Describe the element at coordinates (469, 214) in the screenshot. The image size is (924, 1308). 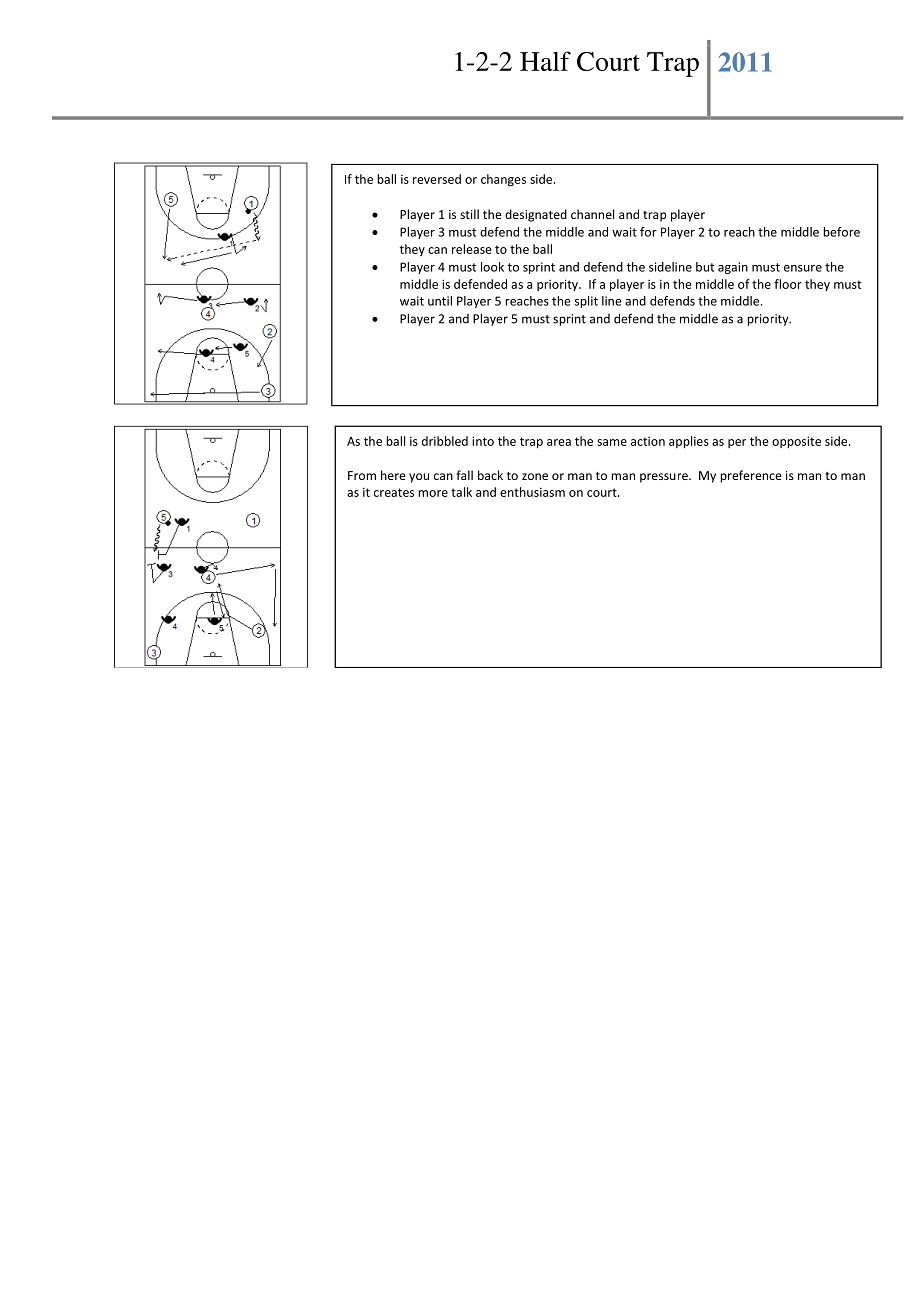
I see `still` at that location.
